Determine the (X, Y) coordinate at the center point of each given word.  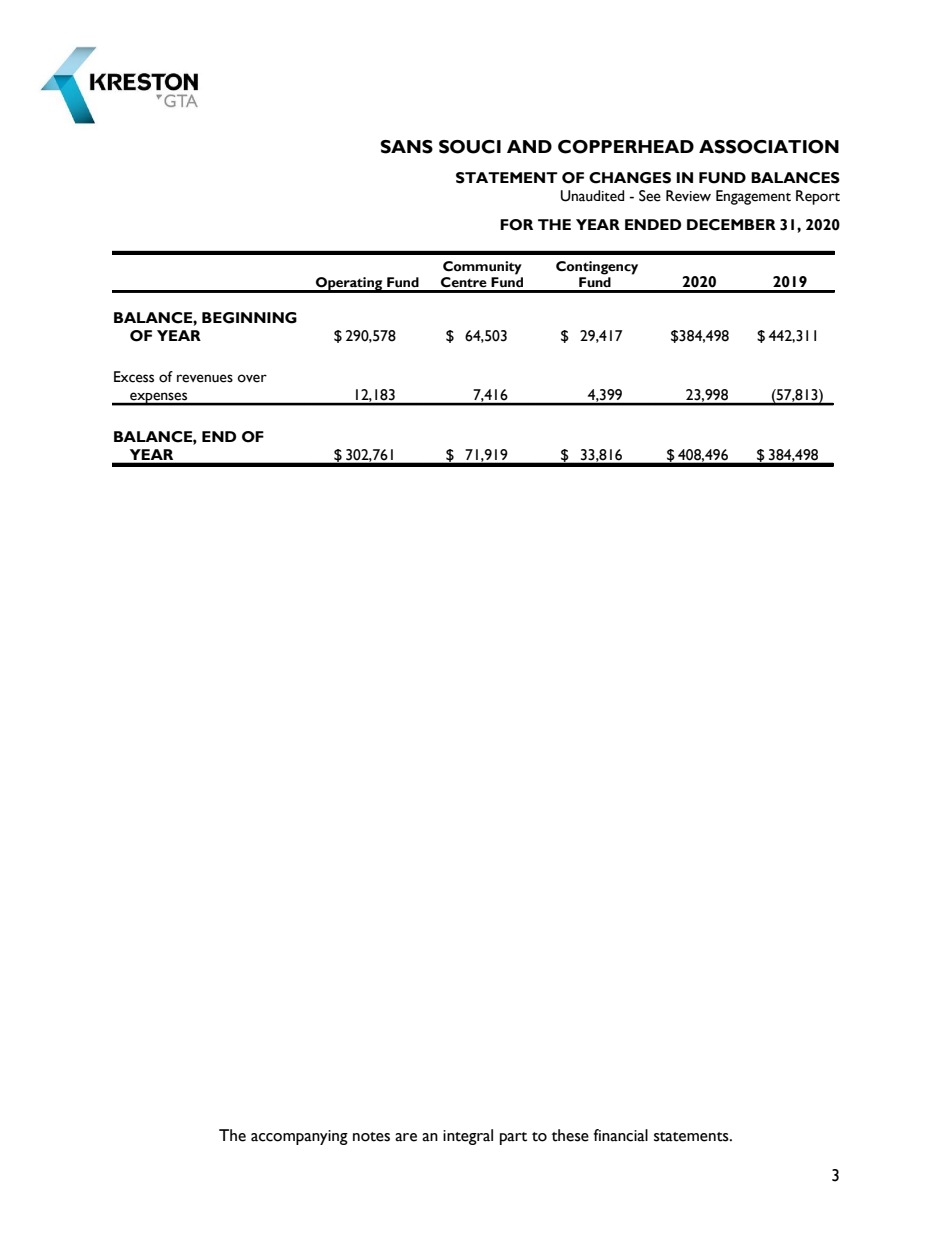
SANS (406, 147)
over (252, 378)
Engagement (753, 197)
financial (620, 1135)
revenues (205, 378)
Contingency (597, 268)
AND (529, 146)
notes (371, 1137)
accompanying (299, 1137)
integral (468, 1137)
